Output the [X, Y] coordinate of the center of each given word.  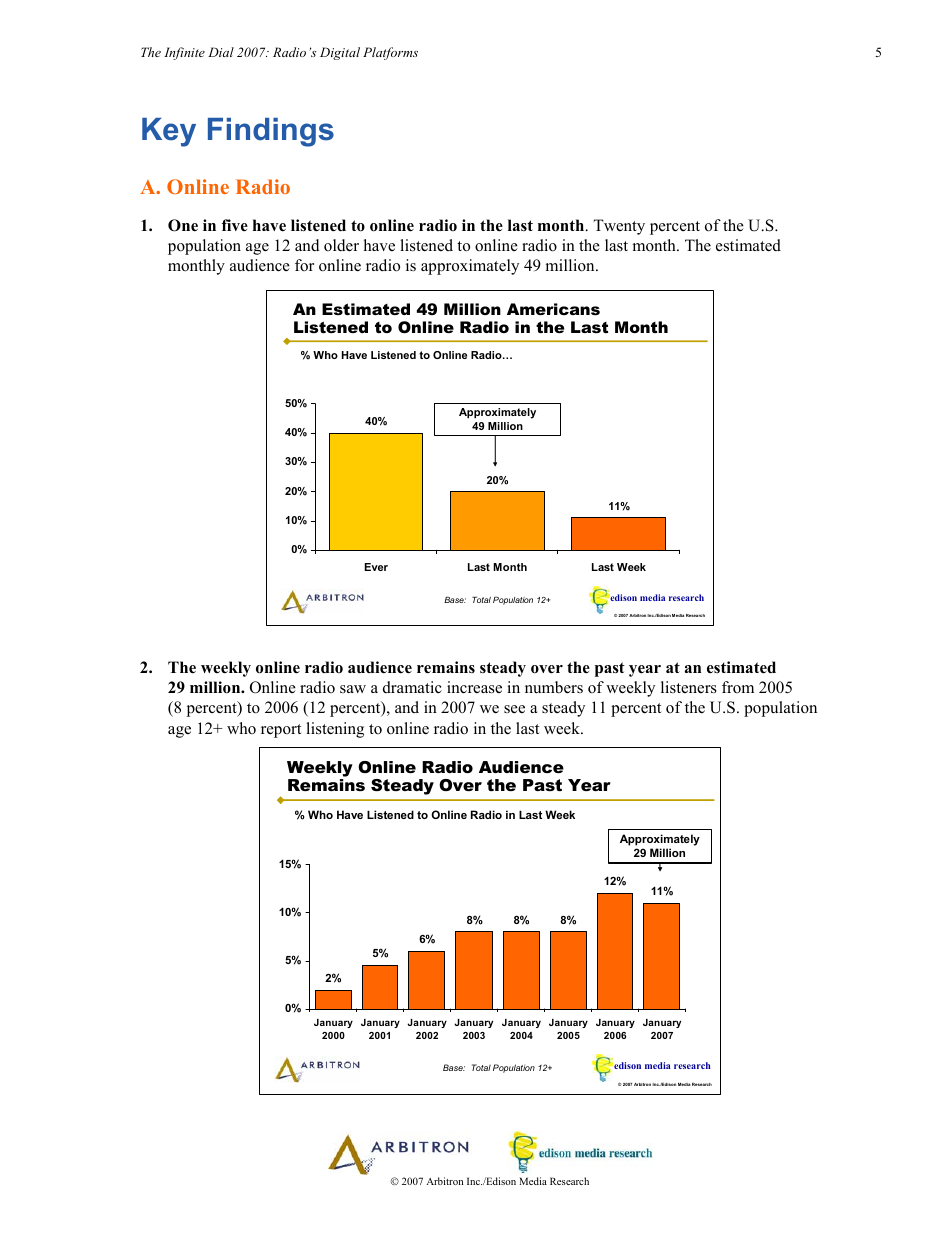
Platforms [390, 53]
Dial [221, 52]
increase [474, 687]
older [341, 245]
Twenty [619, 227]
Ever [376, 567]
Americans [553, 309]
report [281, 731]
